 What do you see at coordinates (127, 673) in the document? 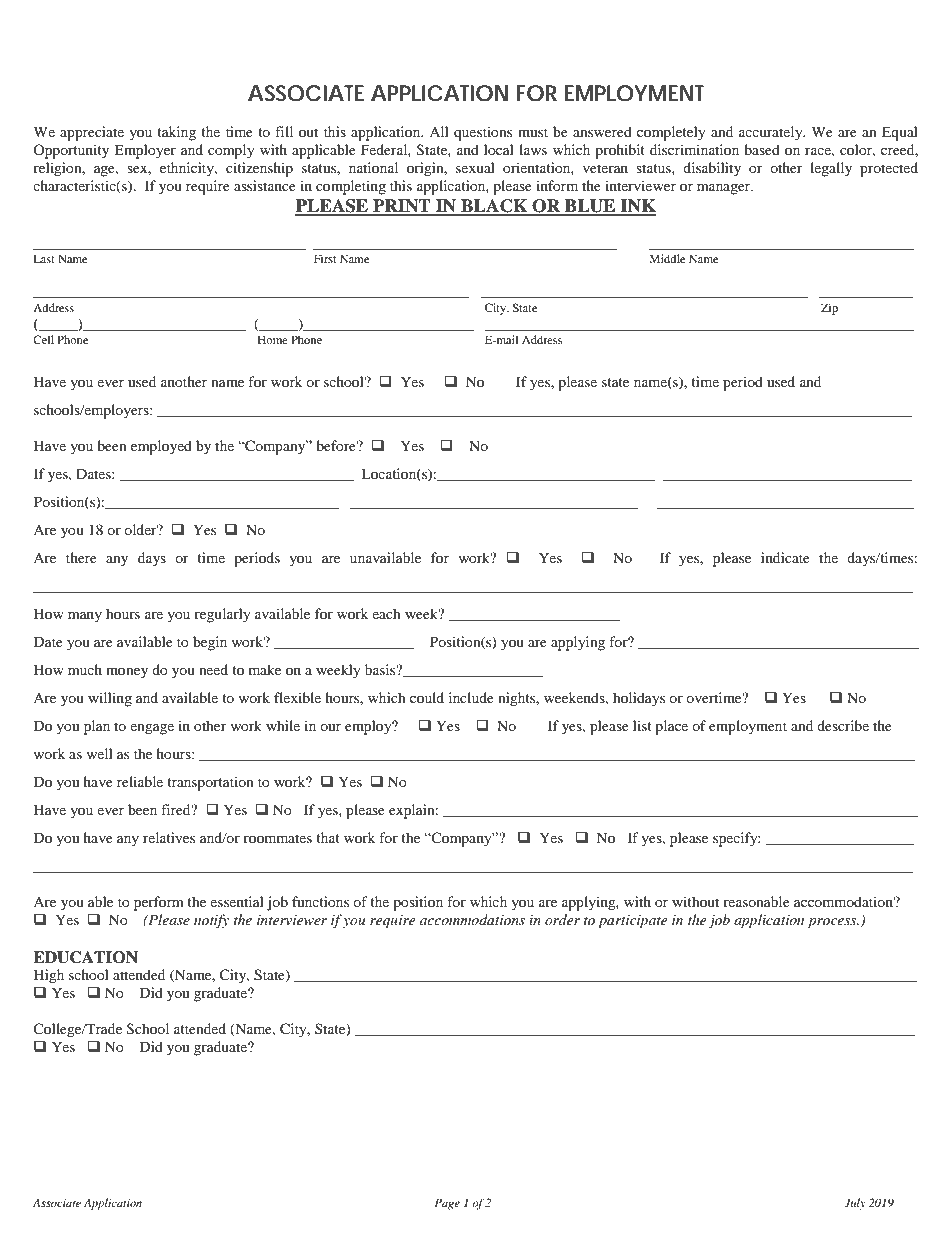
I see `money` at bounding box center [127, 673].
